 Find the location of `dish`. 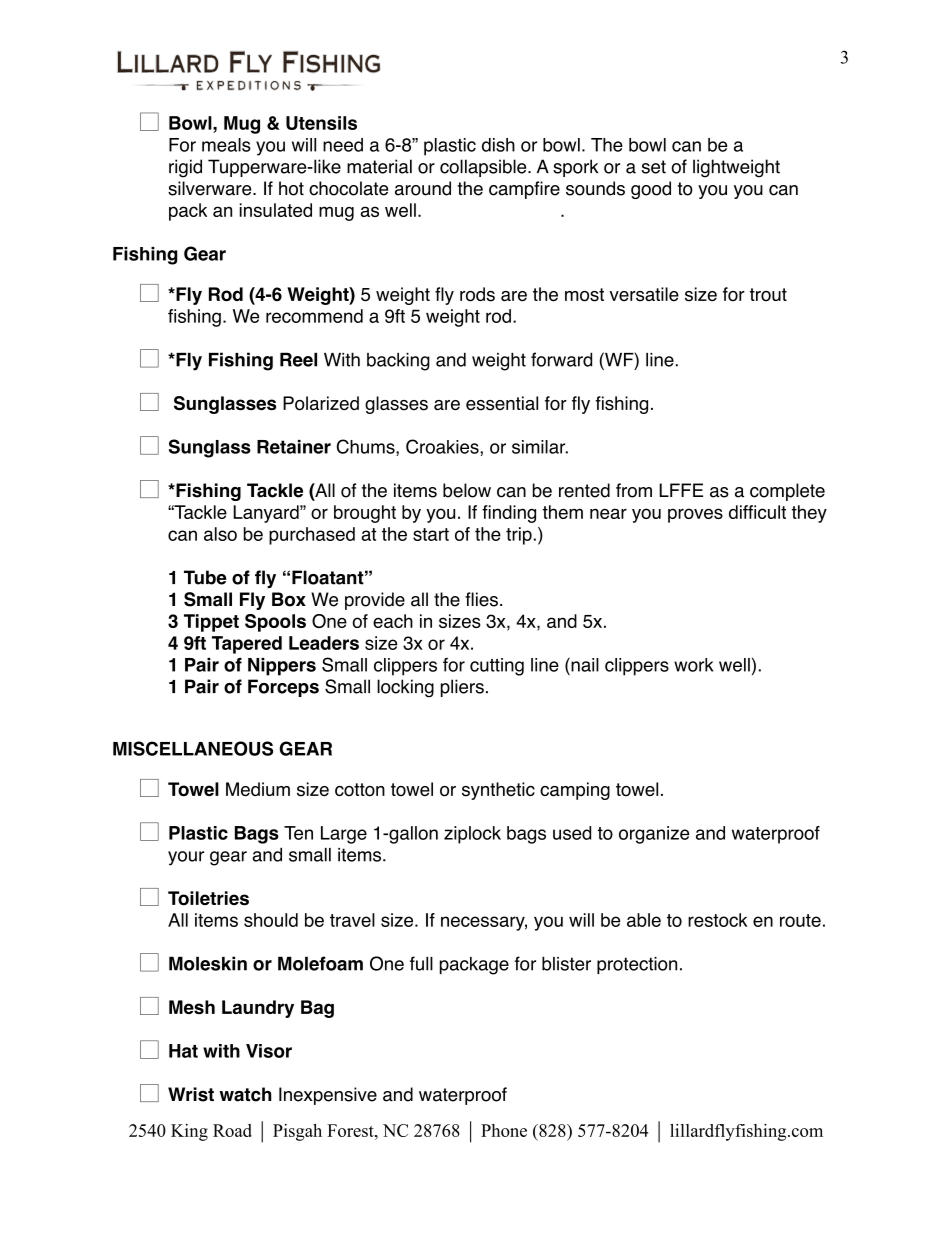

dish is located at coordinates (498, 145).
